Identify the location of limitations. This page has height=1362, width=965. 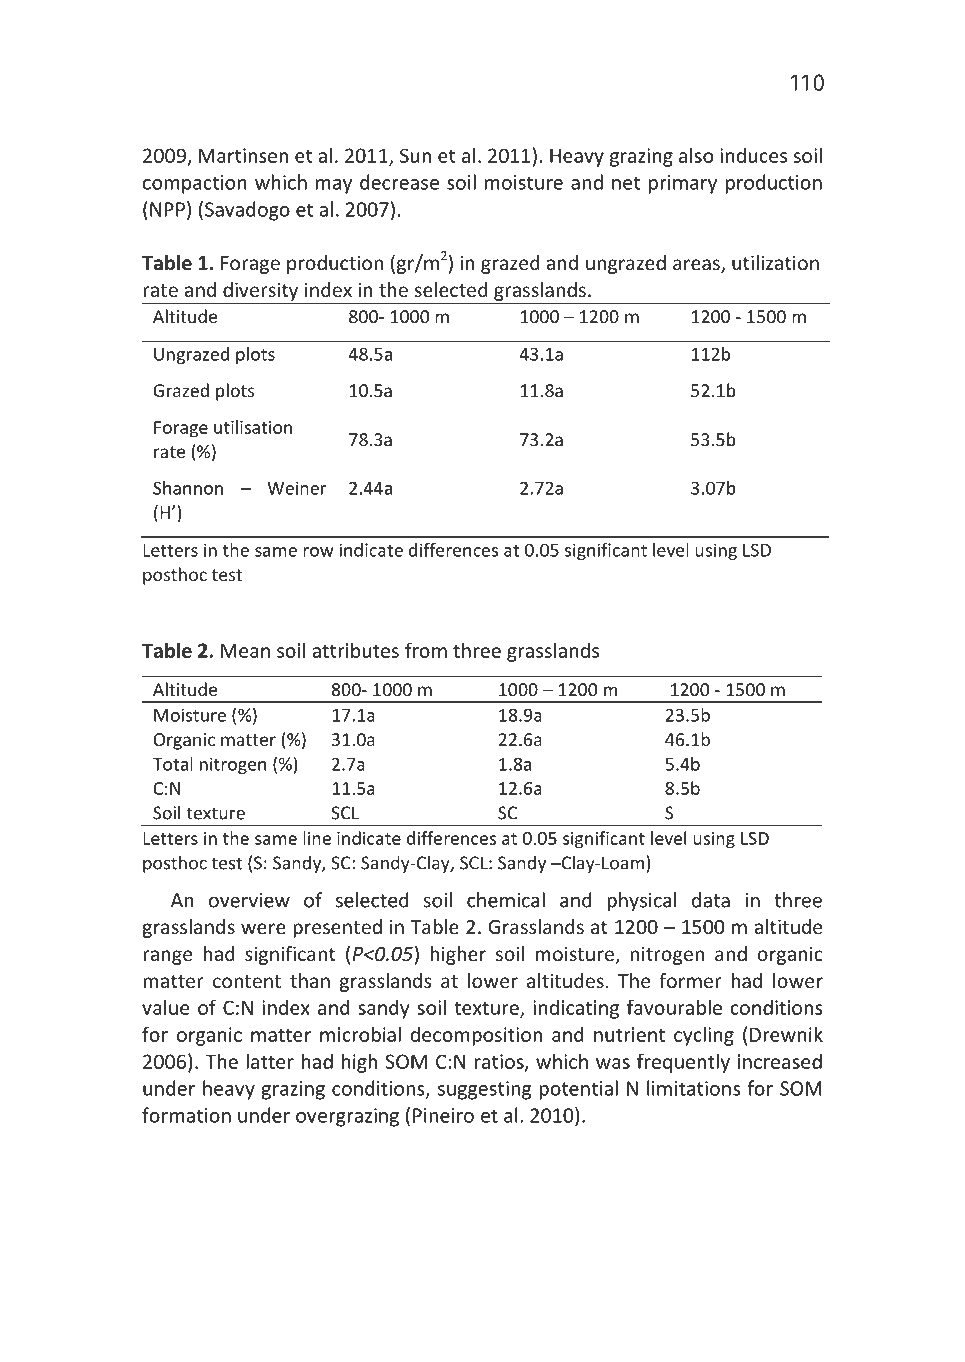
(694, 1088).
